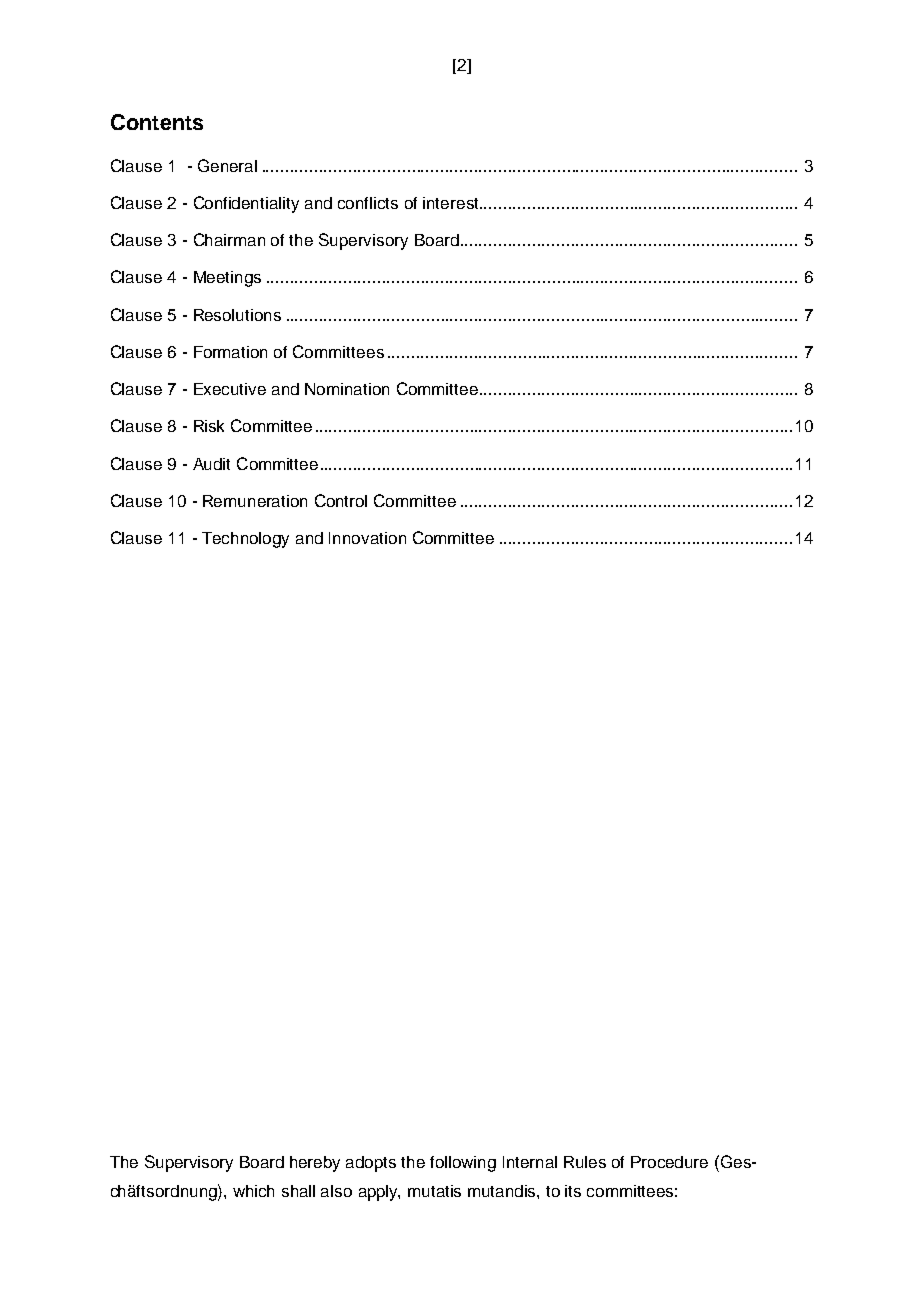  What do you see at coordinates (368, 203) in the screenshot?
I see `conflicts` at bounding box center [368, 203].
